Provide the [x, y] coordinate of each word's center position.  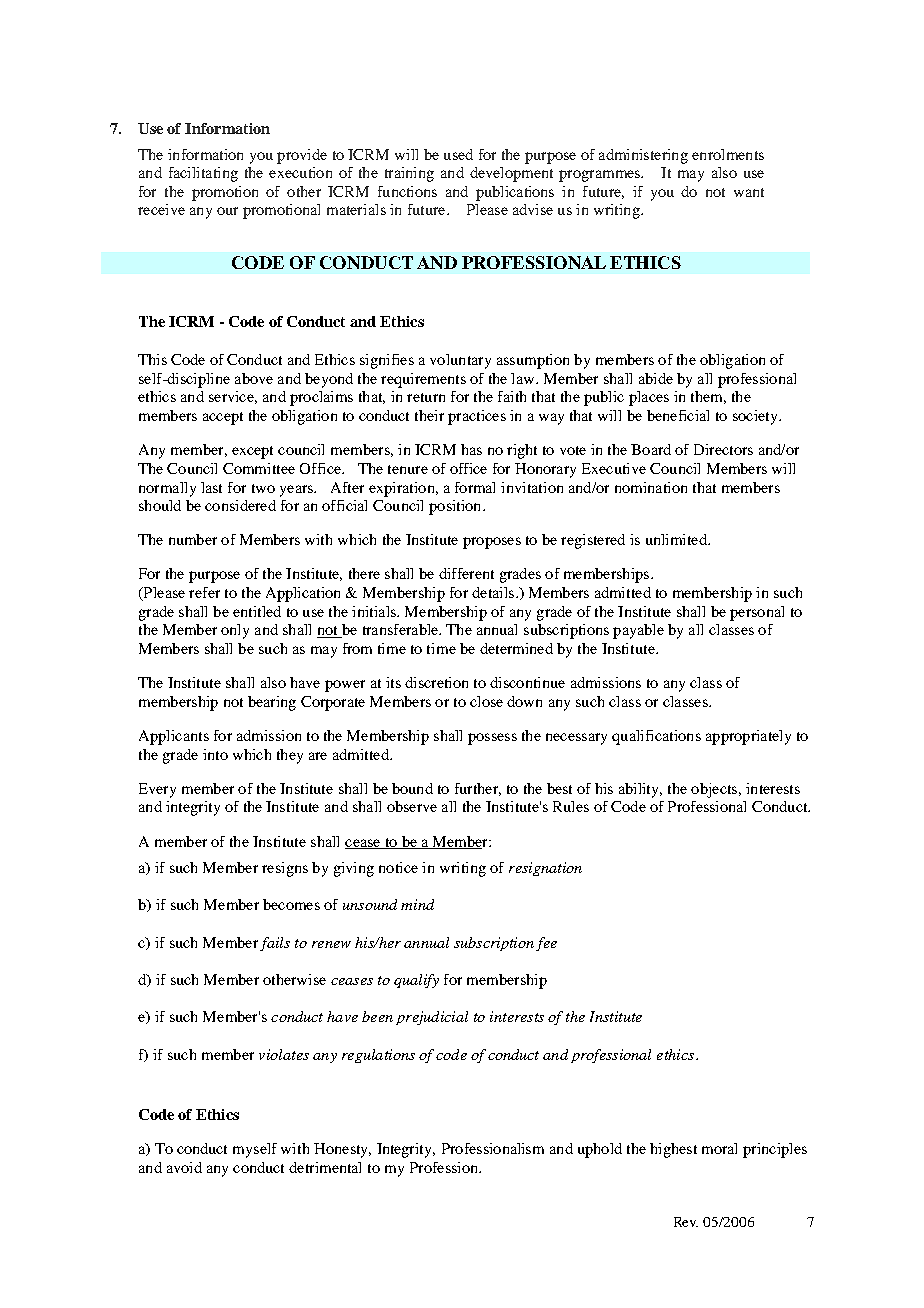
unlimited [677, 539]
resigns [285, 869]
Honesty [342, 1150]
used [458, 154]
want [749, 192]
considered [240, 505]
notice [398, 867]
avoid [184, 1167]
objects [714, 790]
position [456, 507]
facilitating [203, 174]
